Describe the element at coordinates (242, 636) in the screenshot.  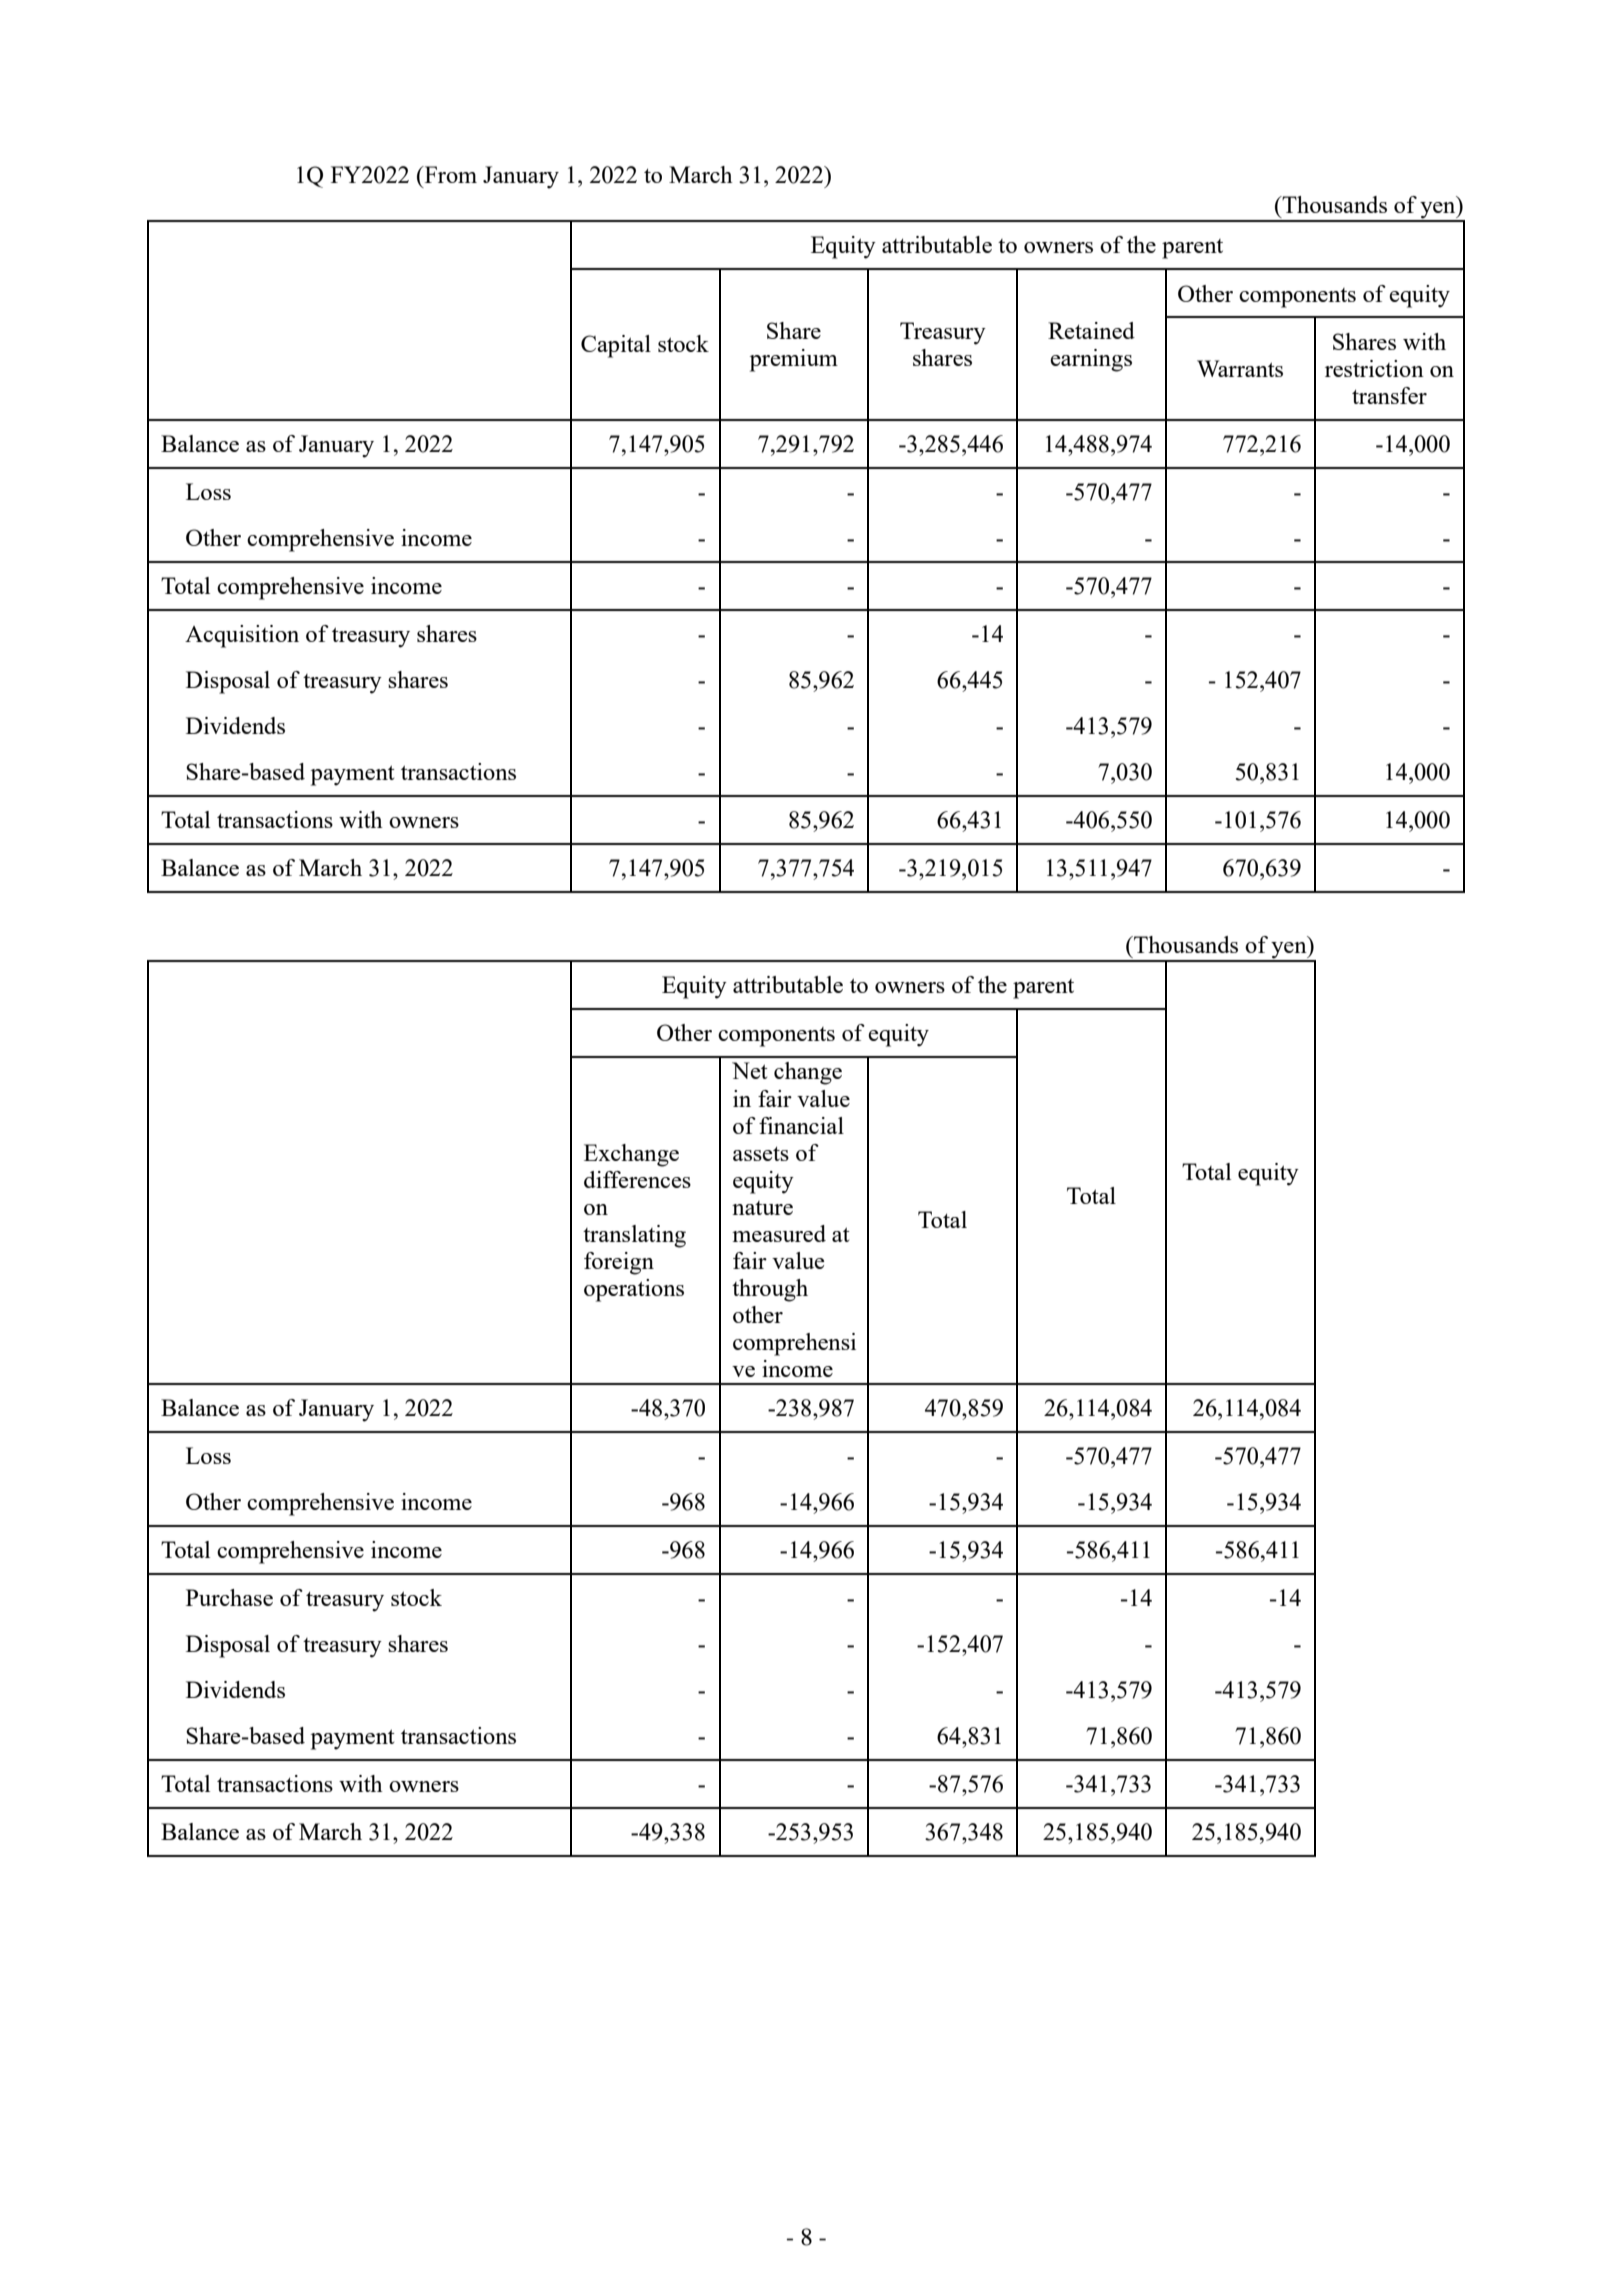
I see `Acquisition` at that location.
